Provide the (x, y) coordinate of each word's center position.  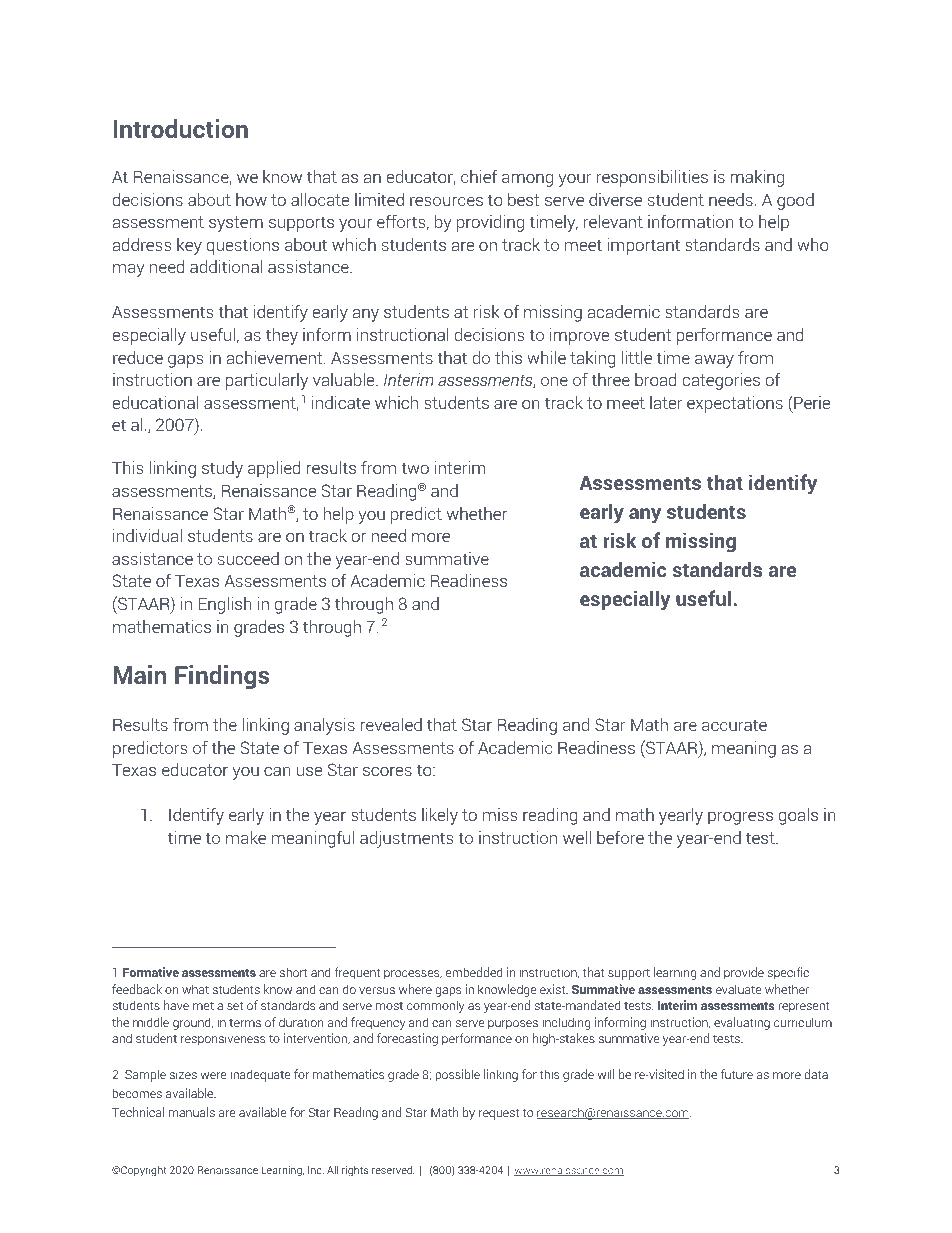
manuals (192, 1112)
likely (440, 816)
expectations (735, 404)
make (246, 837)
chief (479, 176)
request (499, 1114)
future (737, 1074)
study (222, 469)
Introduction (181, 128)
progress (740, 818)
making (757, 178)
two (415, 468)
